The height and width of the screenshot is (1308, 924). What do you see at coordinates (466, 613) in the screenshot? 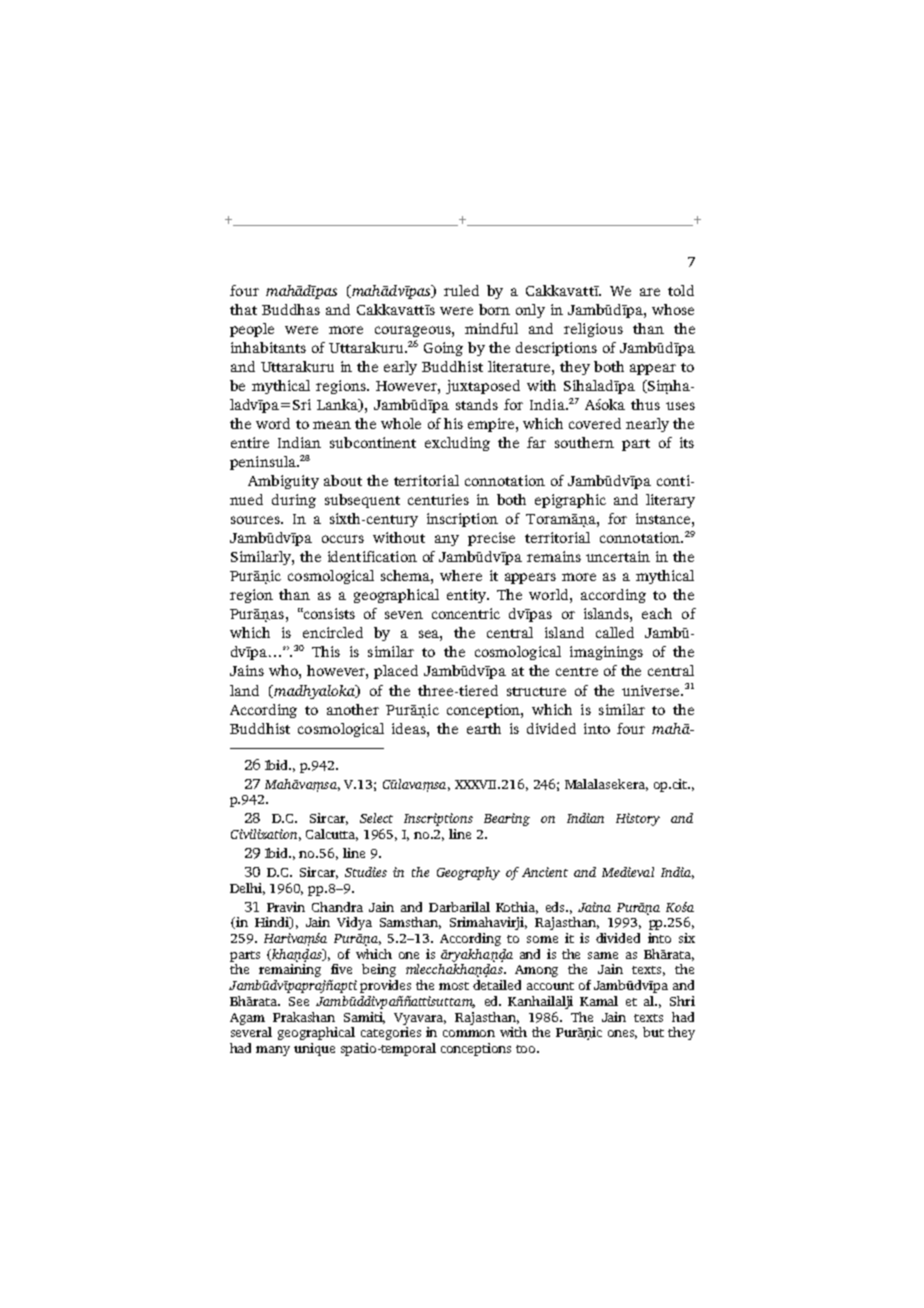
I see `concentric` at bounding box center [466, 613].
